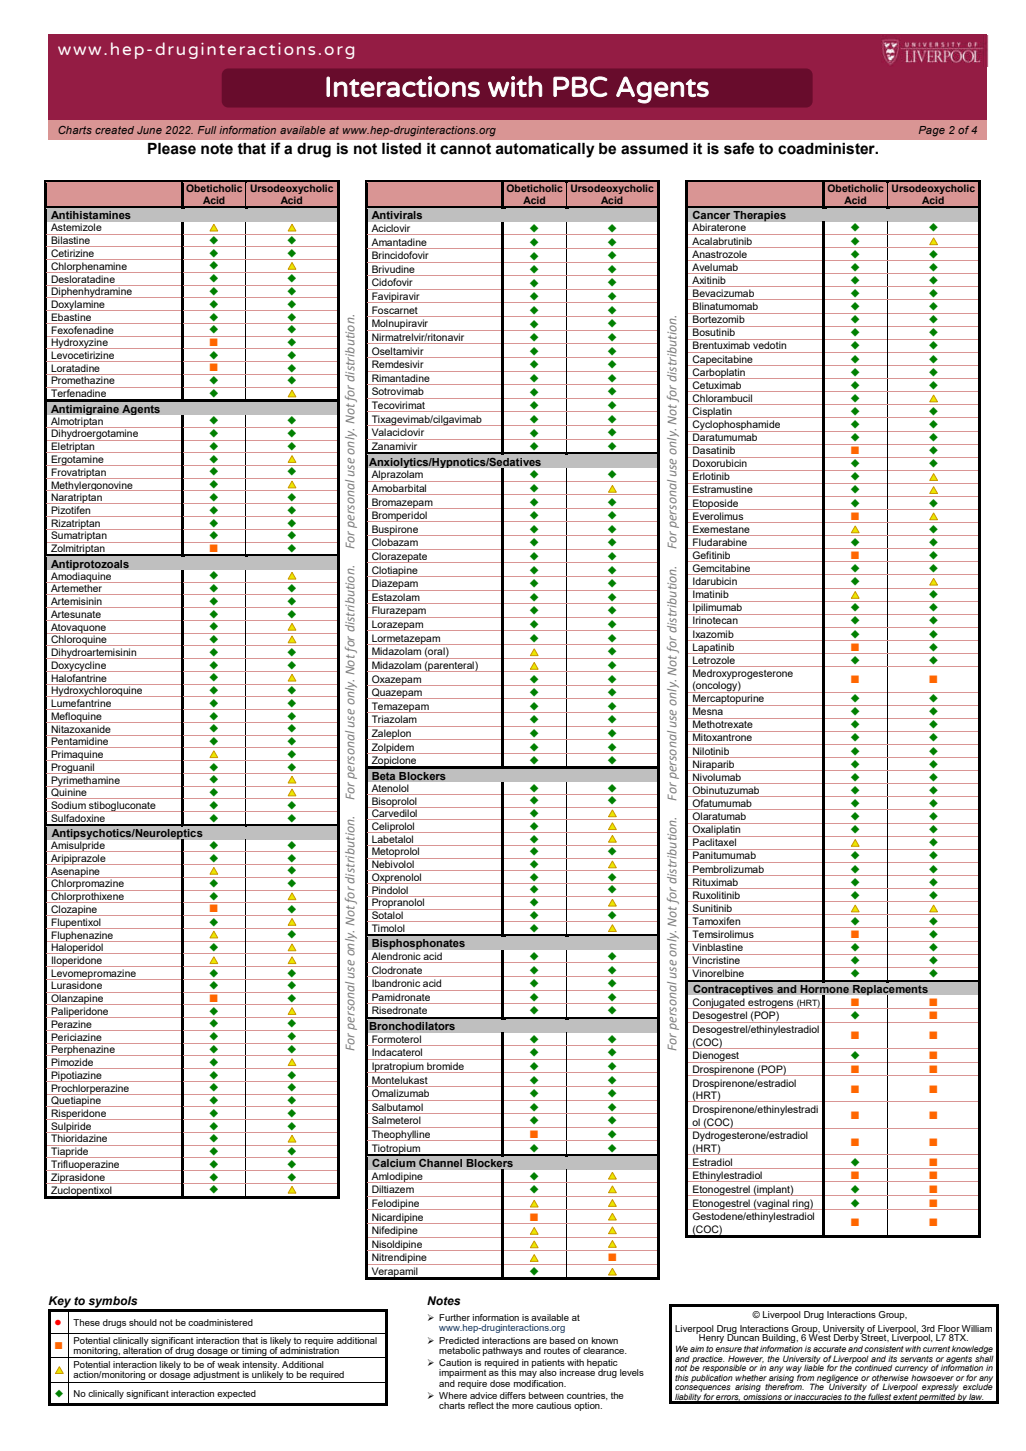 Image resolution: width=1026 pixels, height=1451 pixels. Describe the element at coordinates (217, 1377) in the screenshot. I see `adjustment` at that location.
